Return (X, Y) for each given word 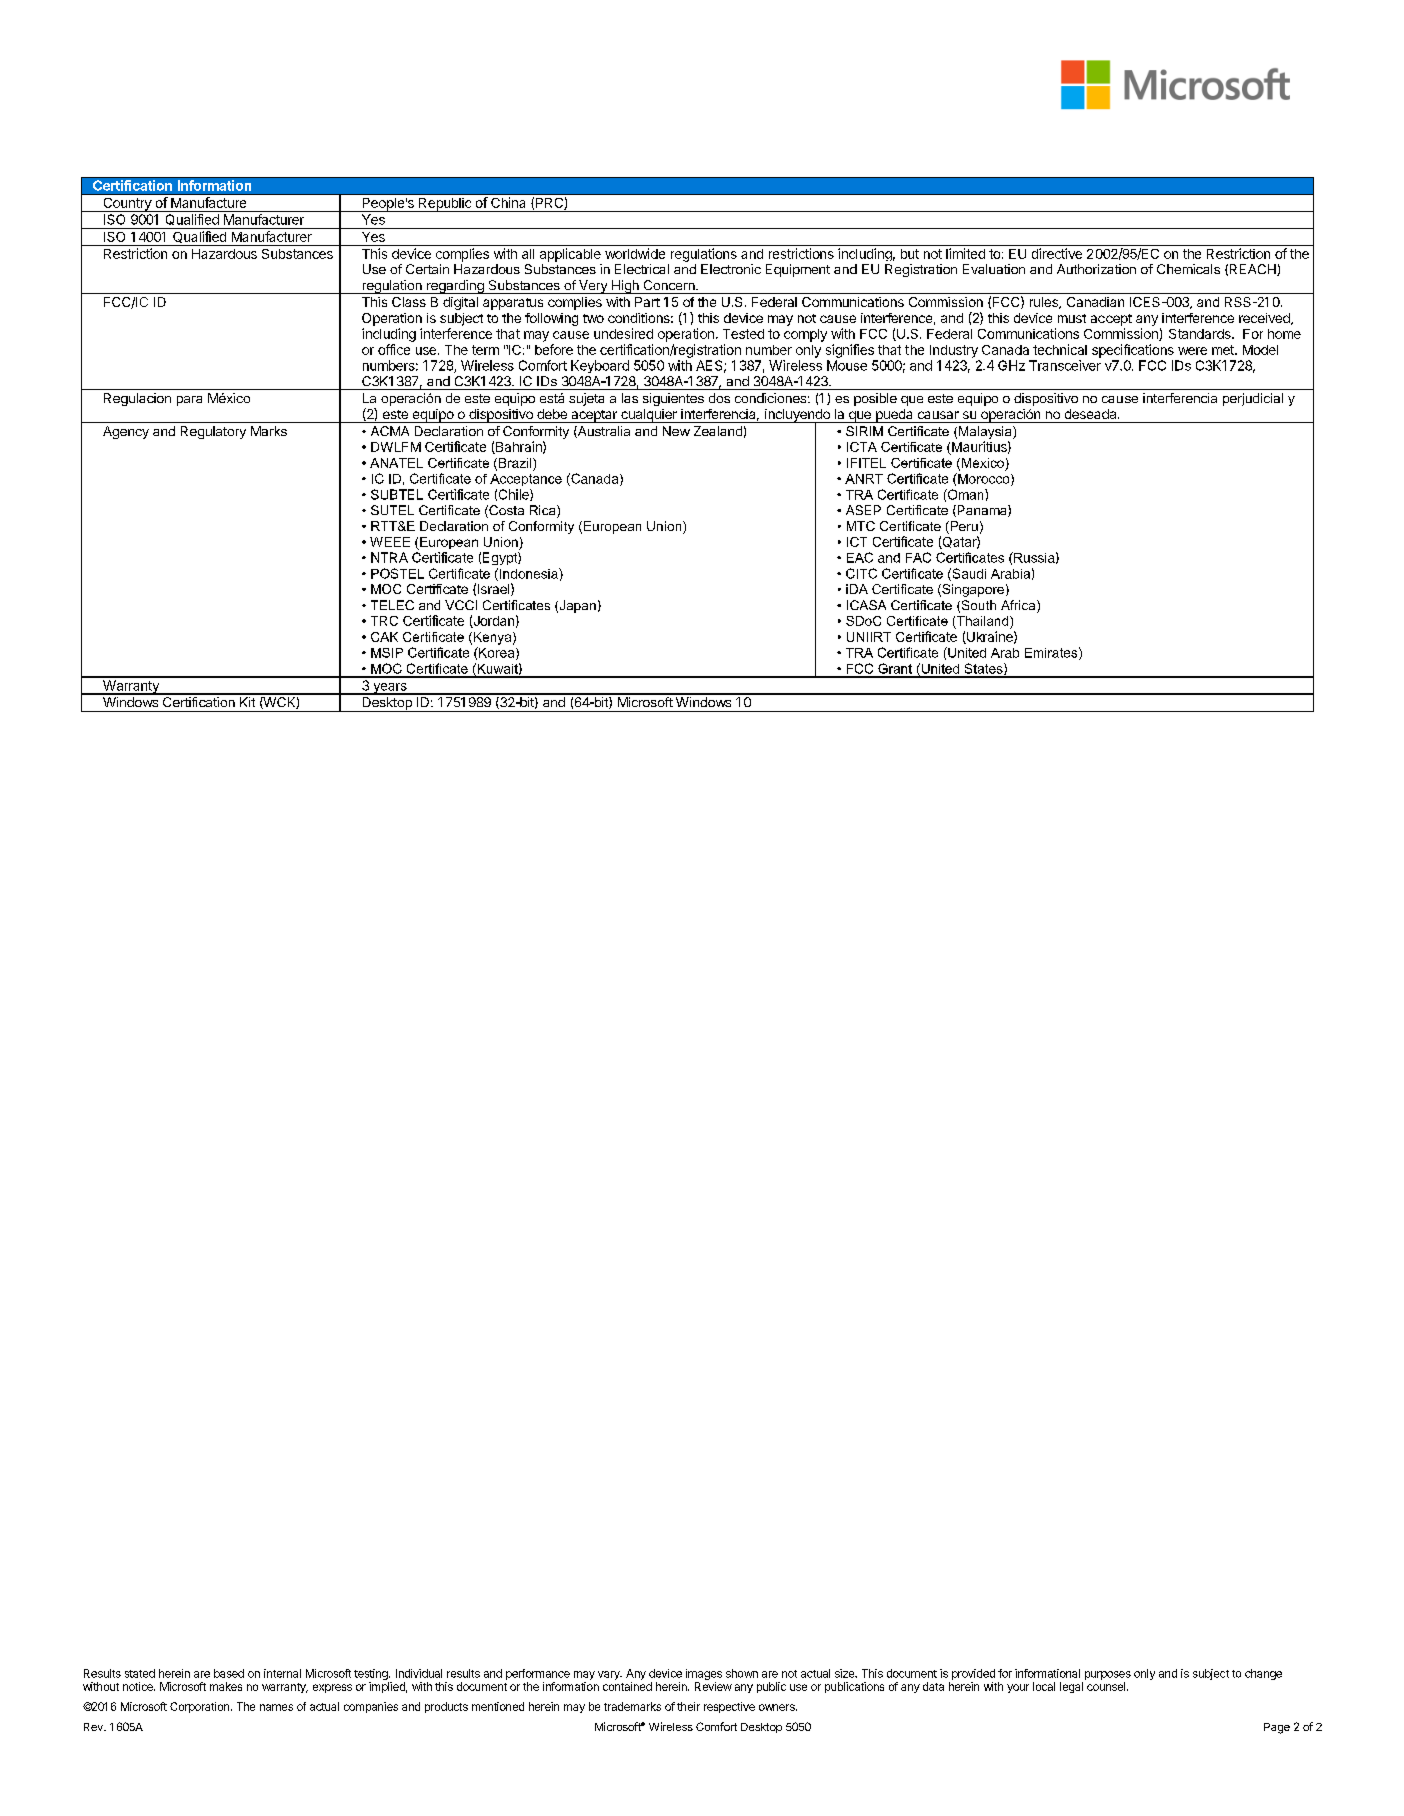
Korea (497, 653)
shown (742, 1673)
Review (713, 1686)
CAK (384, 637)
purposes (1108, 1675)
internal (282, 1673)
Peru (963, 527)
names (276, 1707)
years (390, 689)
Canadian (1095, 302)
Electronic (731, 269)
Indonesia (530, 573)
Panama (982, 511)
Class (409, 302)
